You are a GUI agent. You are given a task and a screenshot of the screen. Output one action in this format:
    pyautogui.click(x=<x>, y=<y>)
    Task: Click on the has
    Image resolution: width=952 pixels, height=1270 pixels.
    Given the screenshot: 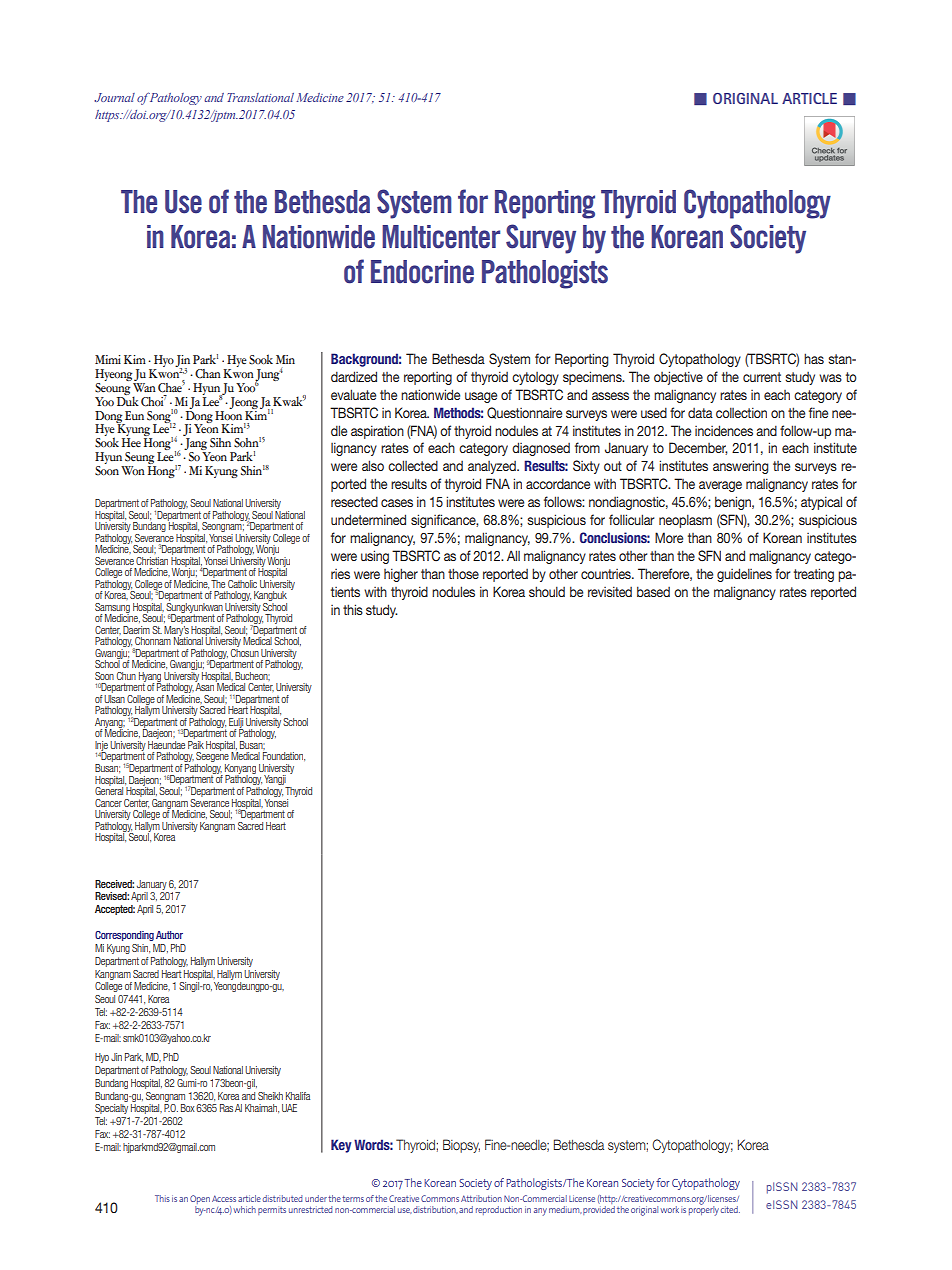 What is the action you would take?
    pyautogui.click(x=814, y=358)
